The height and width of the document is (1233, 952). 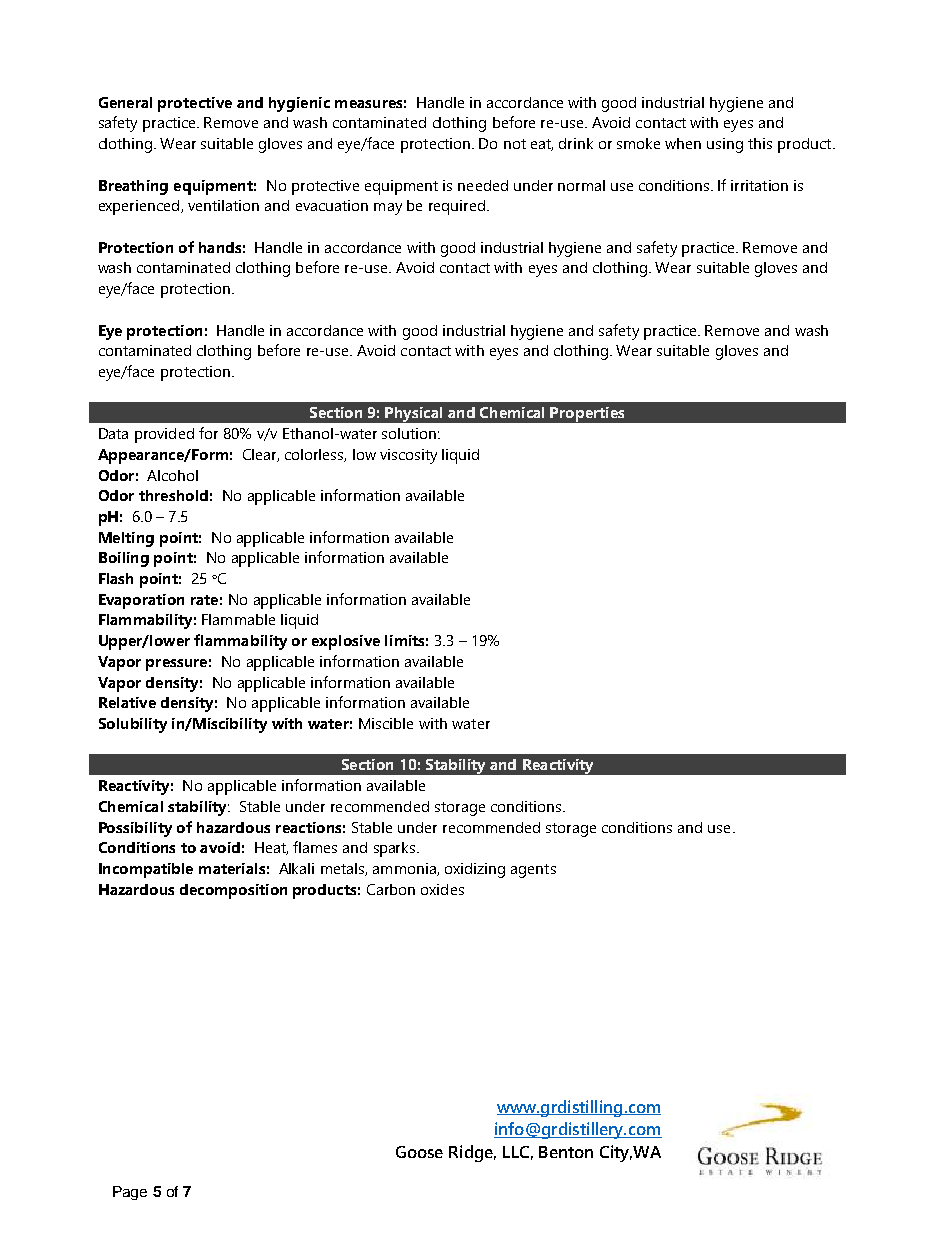 What do you see at coordinates (346, 642) in the document?
I see `explosive` at bounding box center [346, 642].
